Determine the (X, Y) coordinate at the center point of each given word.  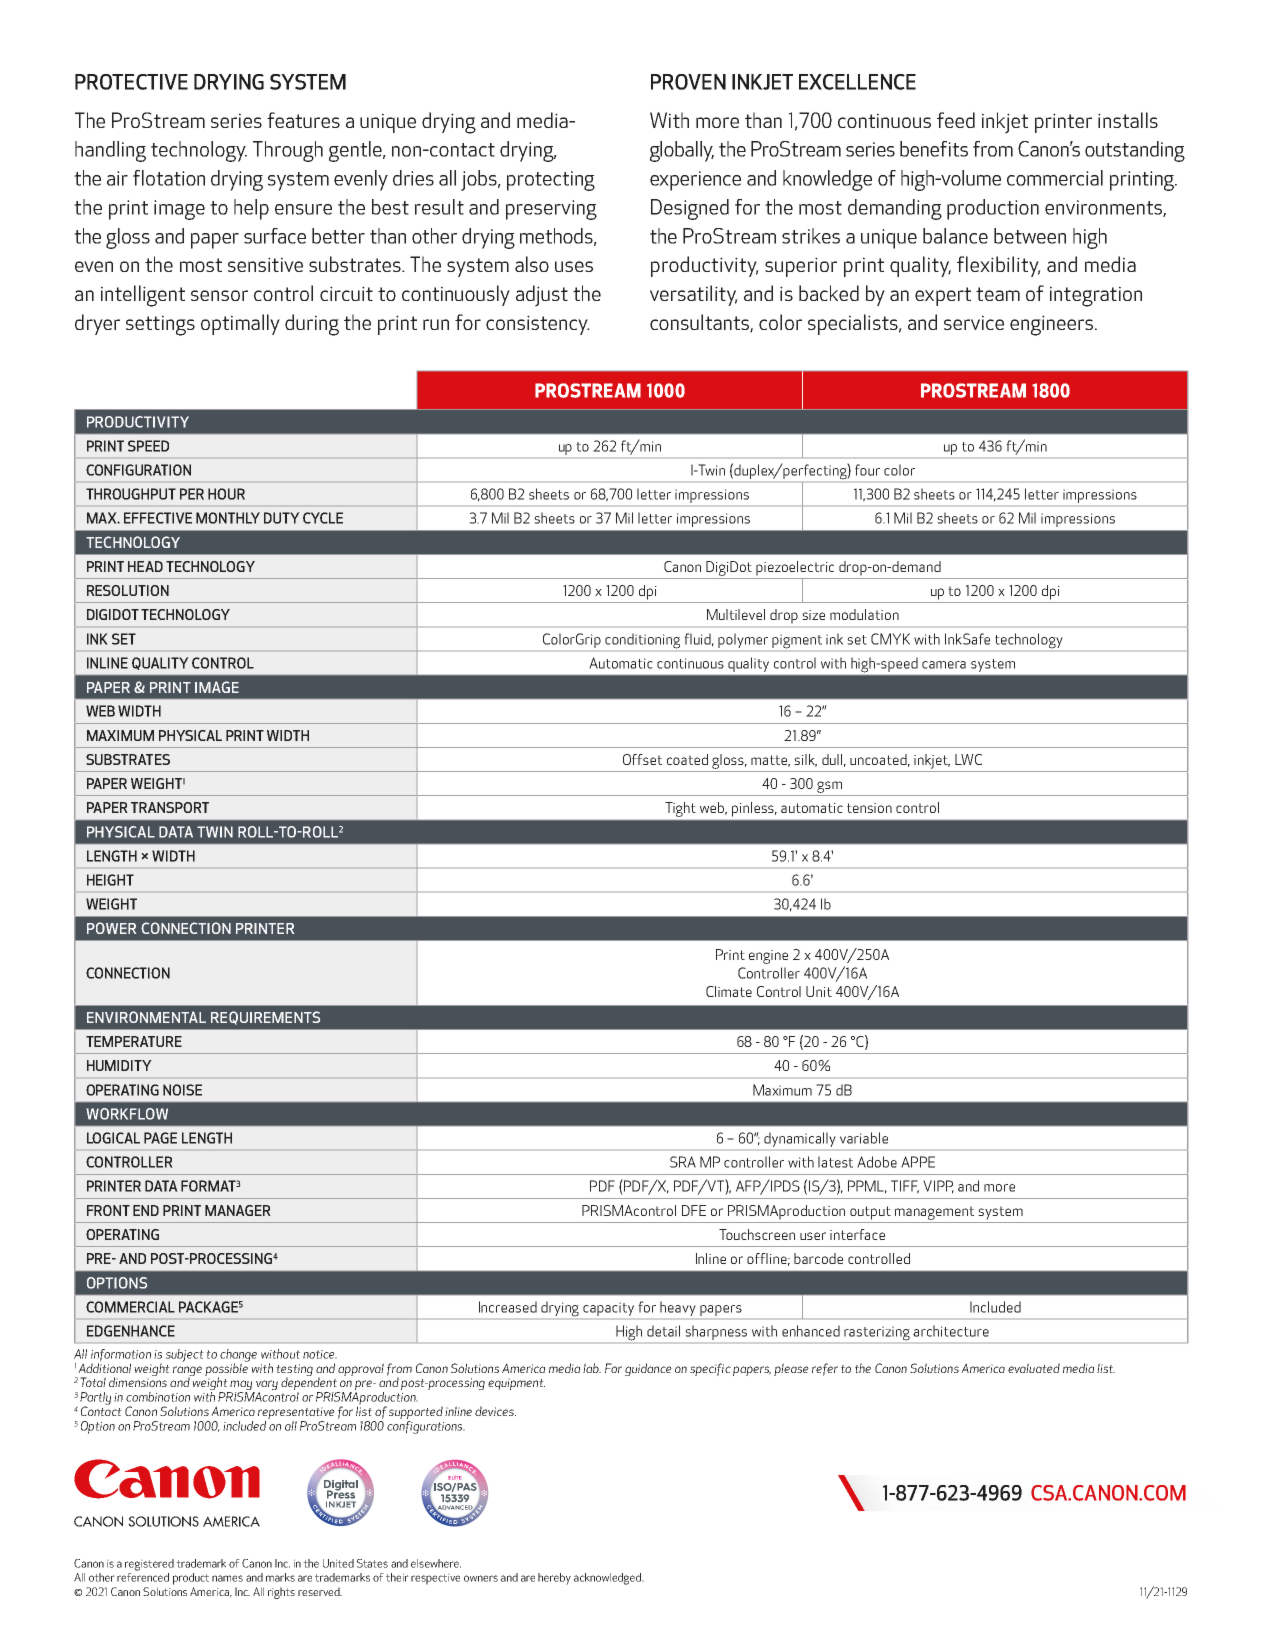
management (934, 1213)
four (867, 470)
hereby (554, 1579)
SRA (683, 1162)
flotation (169, 178)
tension (869, 808)
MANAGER (238, 1210)
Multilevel (736, 614)
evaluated (1034, 1368)
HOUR (226, 494)
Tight (680, 809)
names (227, 1578)
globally (682, 151)
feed (956, 120)
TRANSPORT (170, 807)
